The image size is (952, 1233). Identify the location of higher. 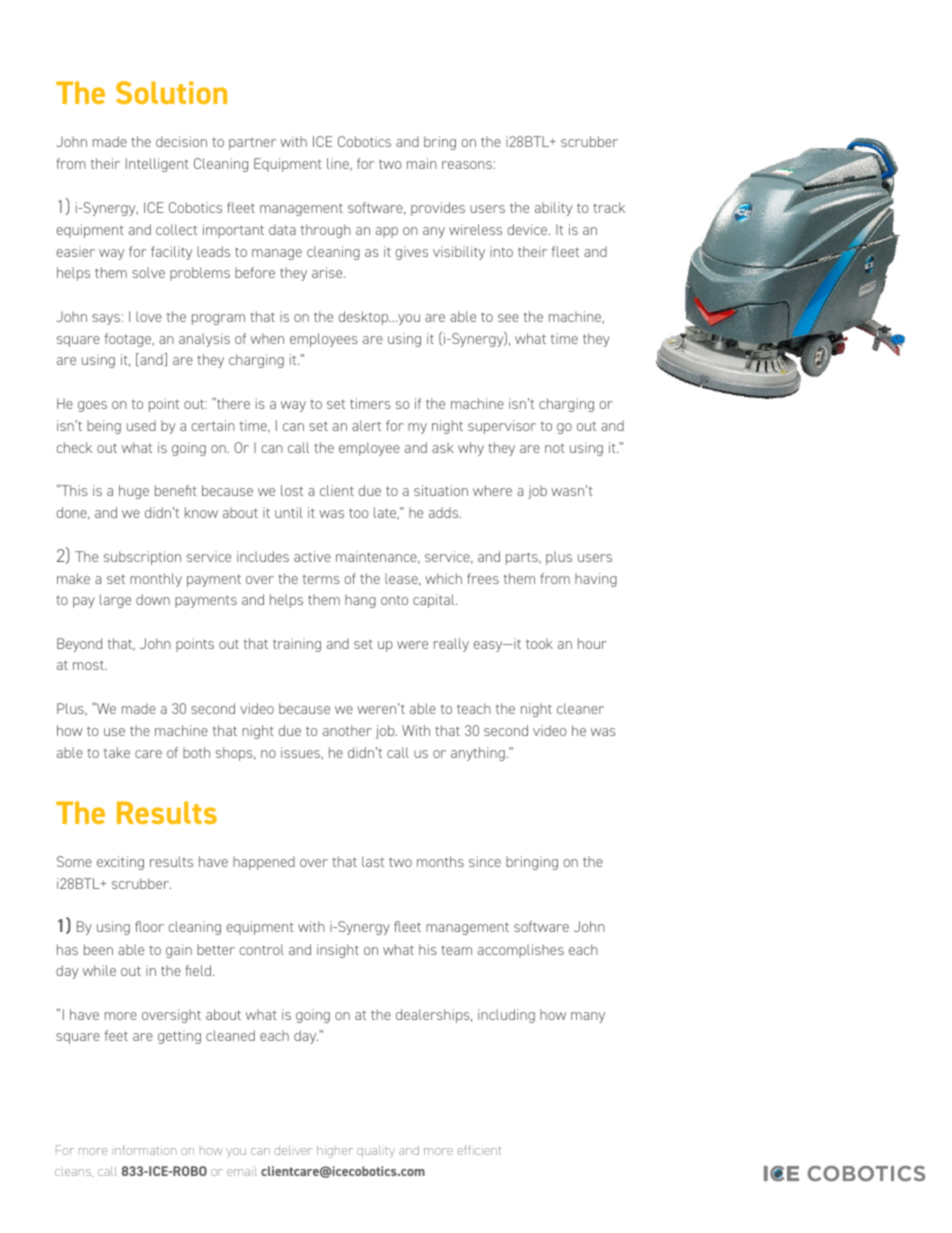
(335, 1151).
